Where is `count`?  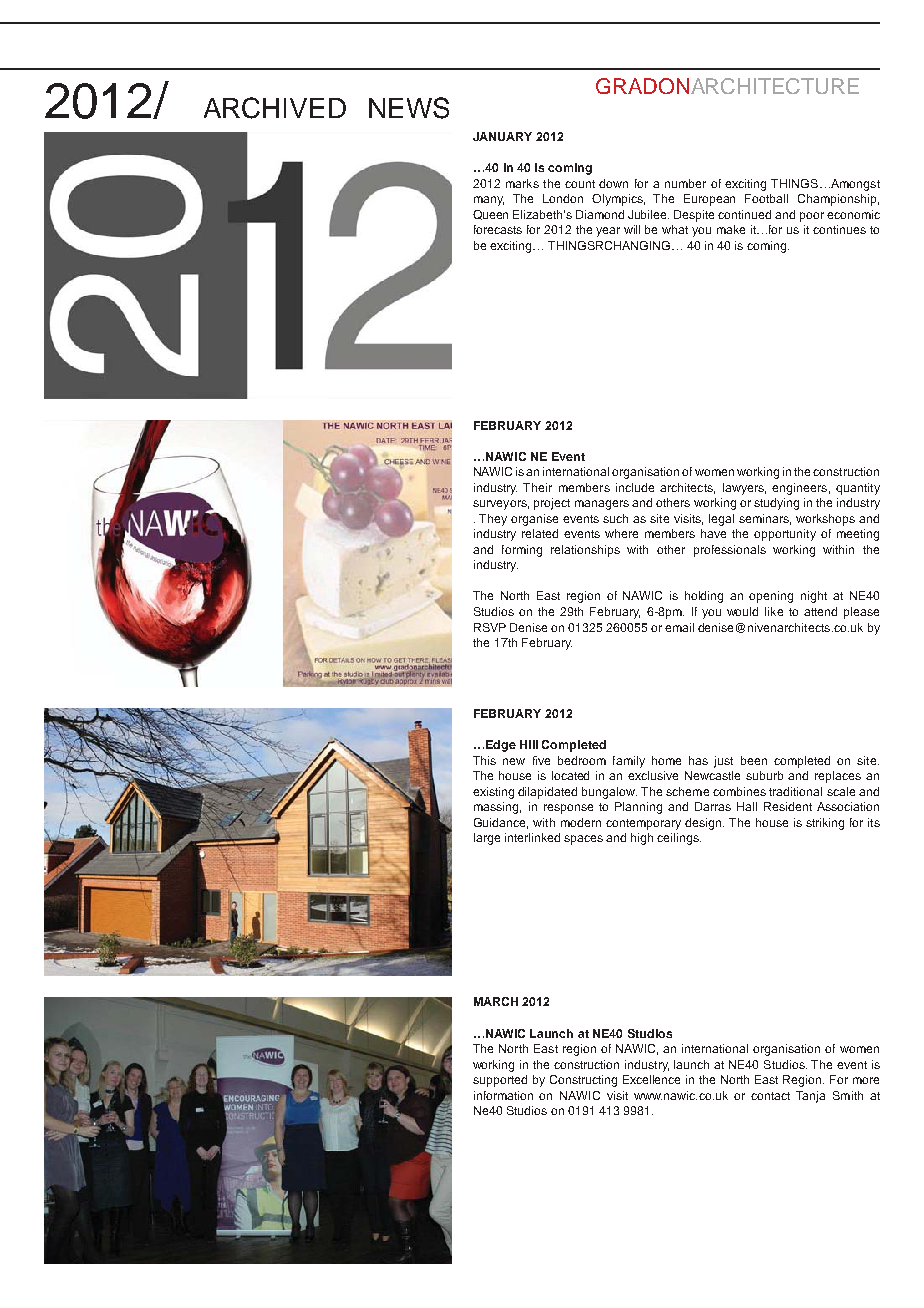
count is located at coordinates (580, 184).
